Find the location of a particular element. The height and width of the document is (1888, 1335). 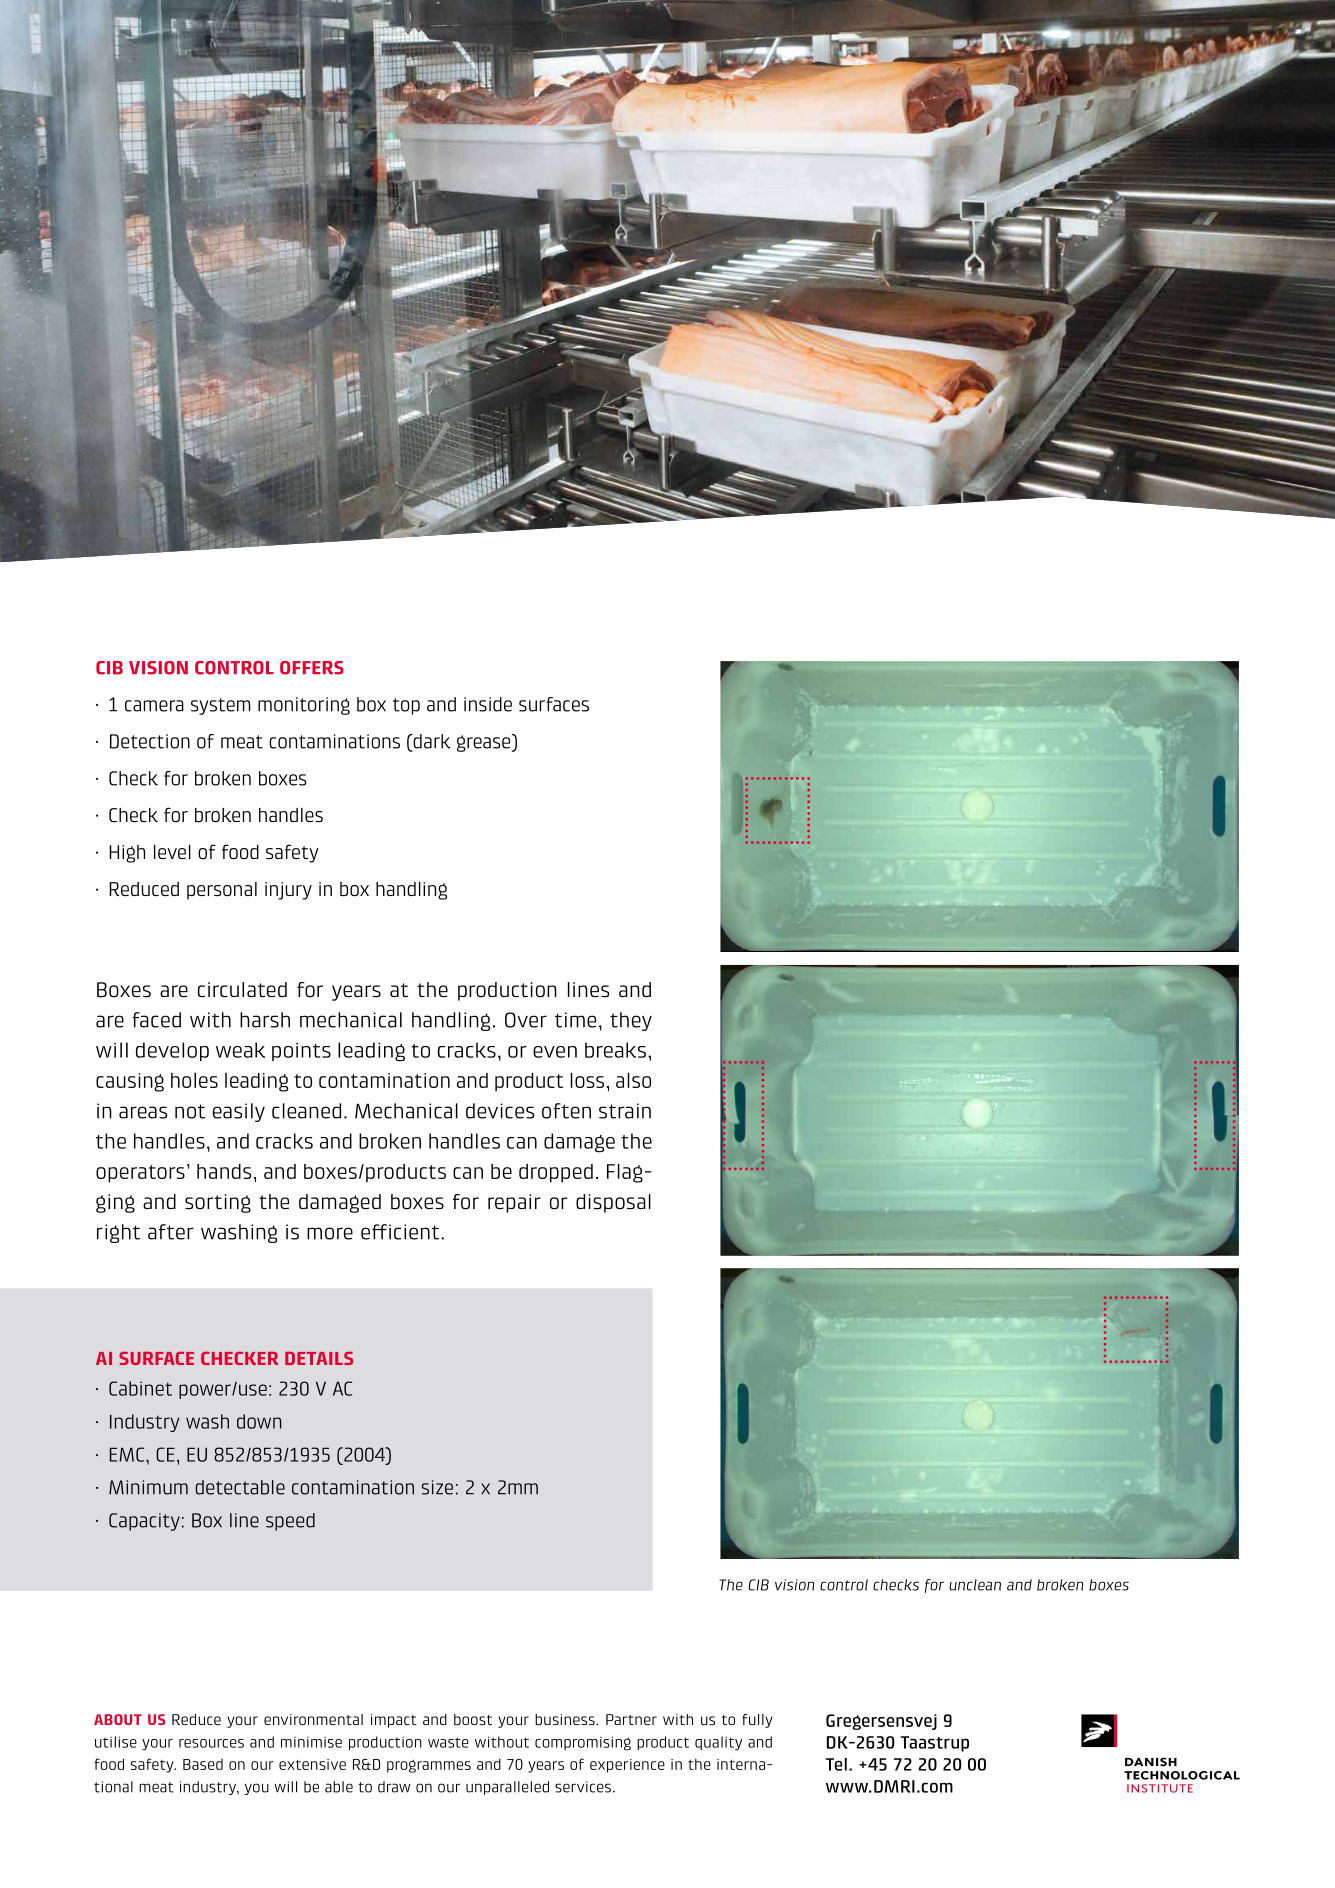

weak is located at coordinates (240, 1050).
